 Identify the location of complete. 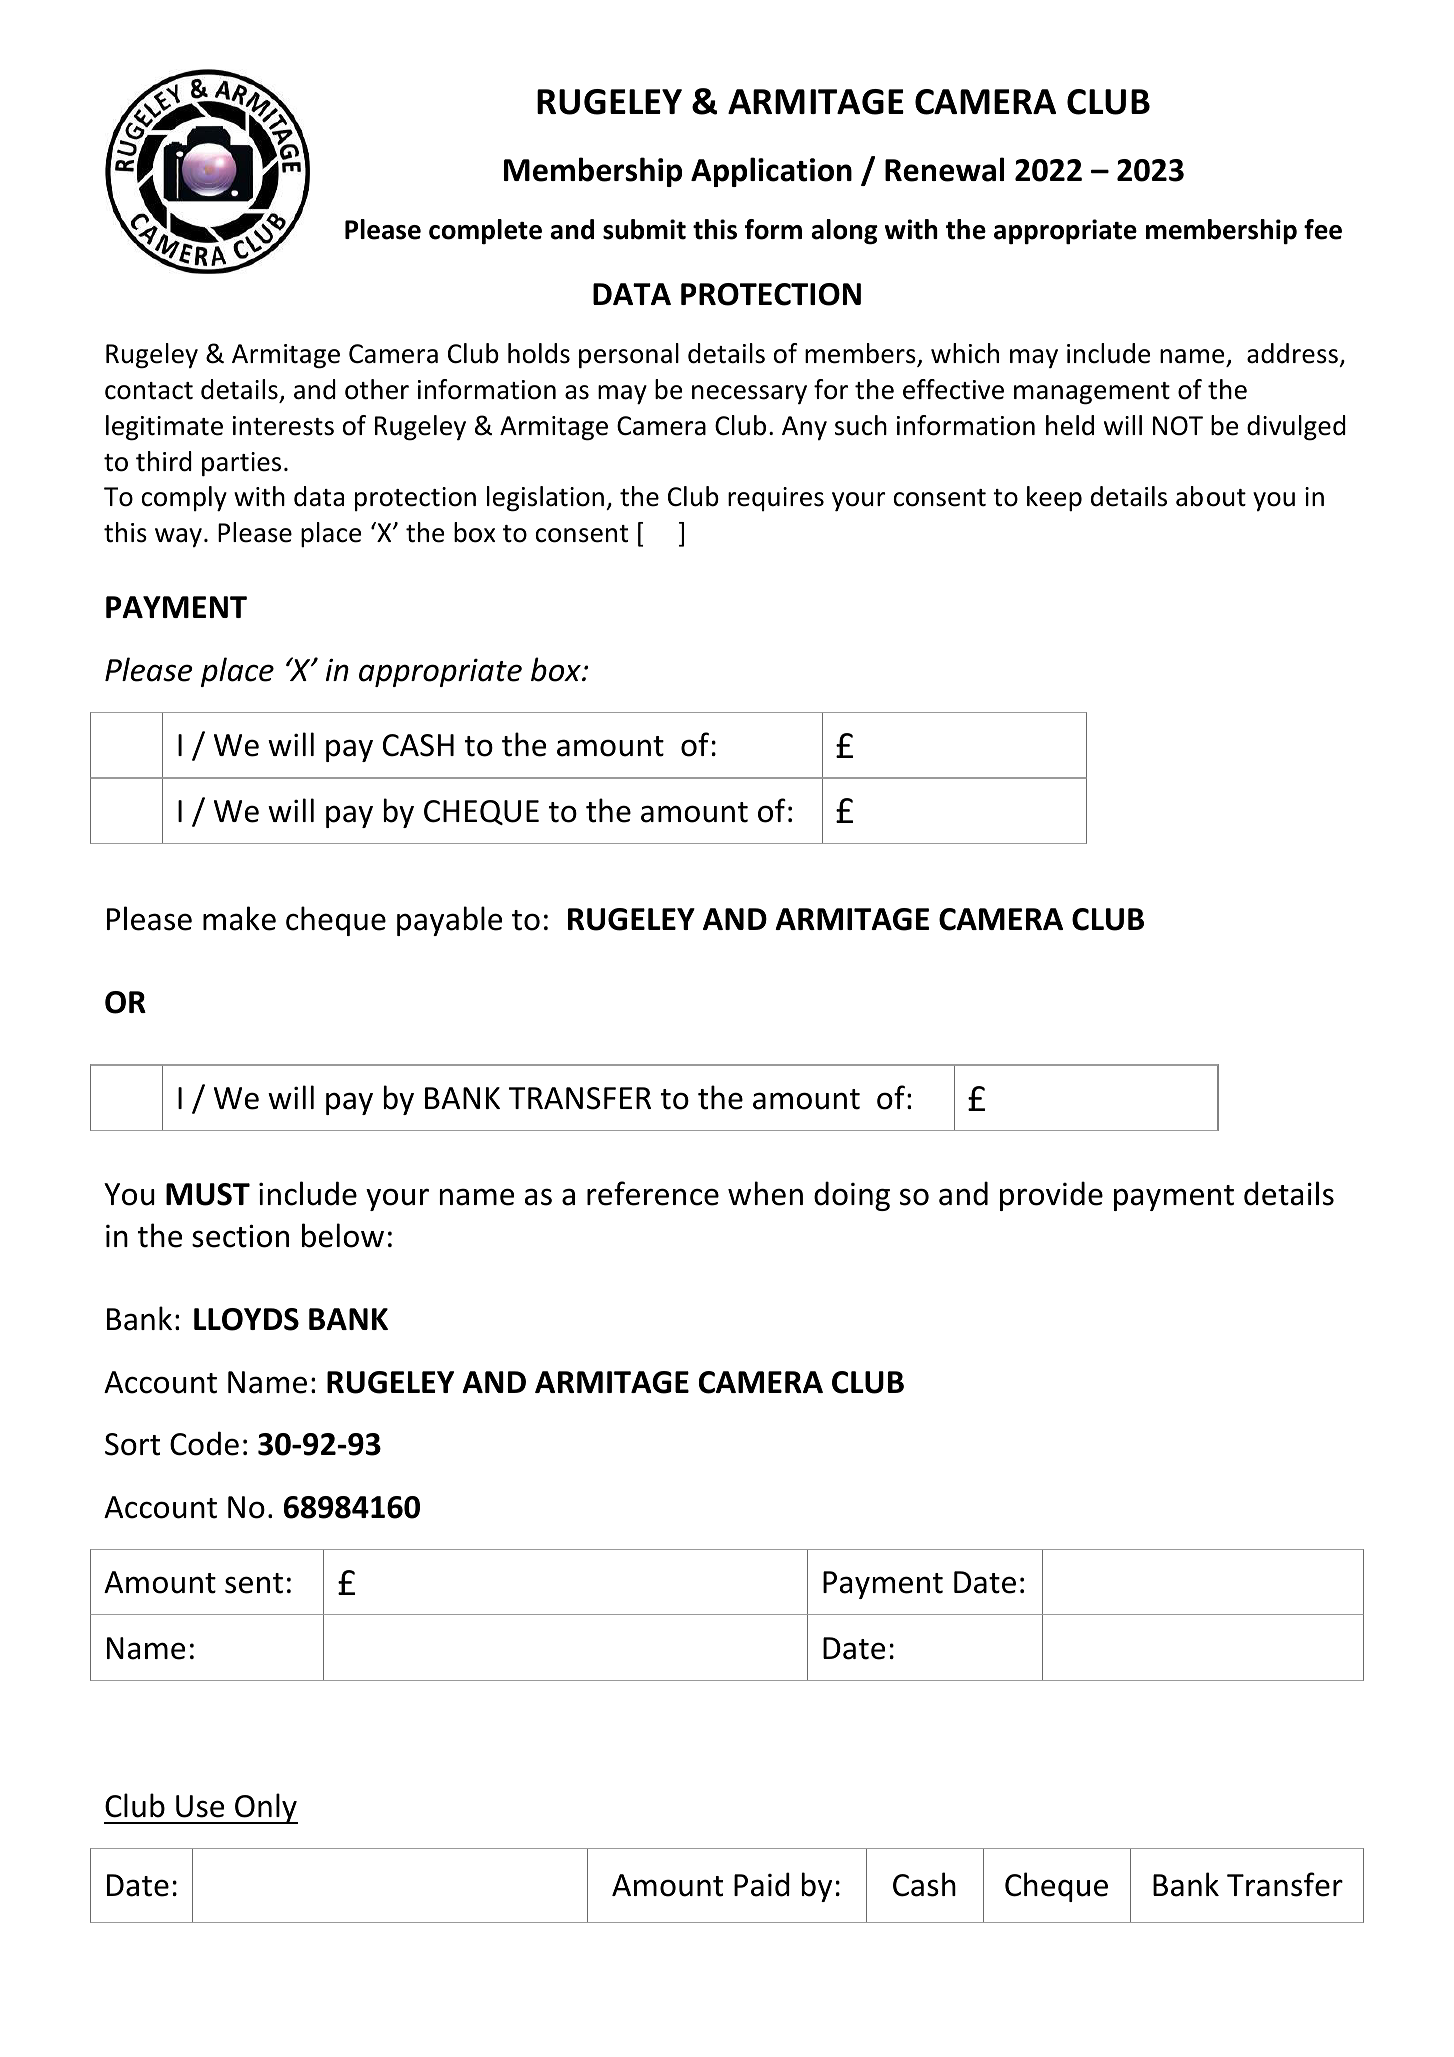
(485, 231).
